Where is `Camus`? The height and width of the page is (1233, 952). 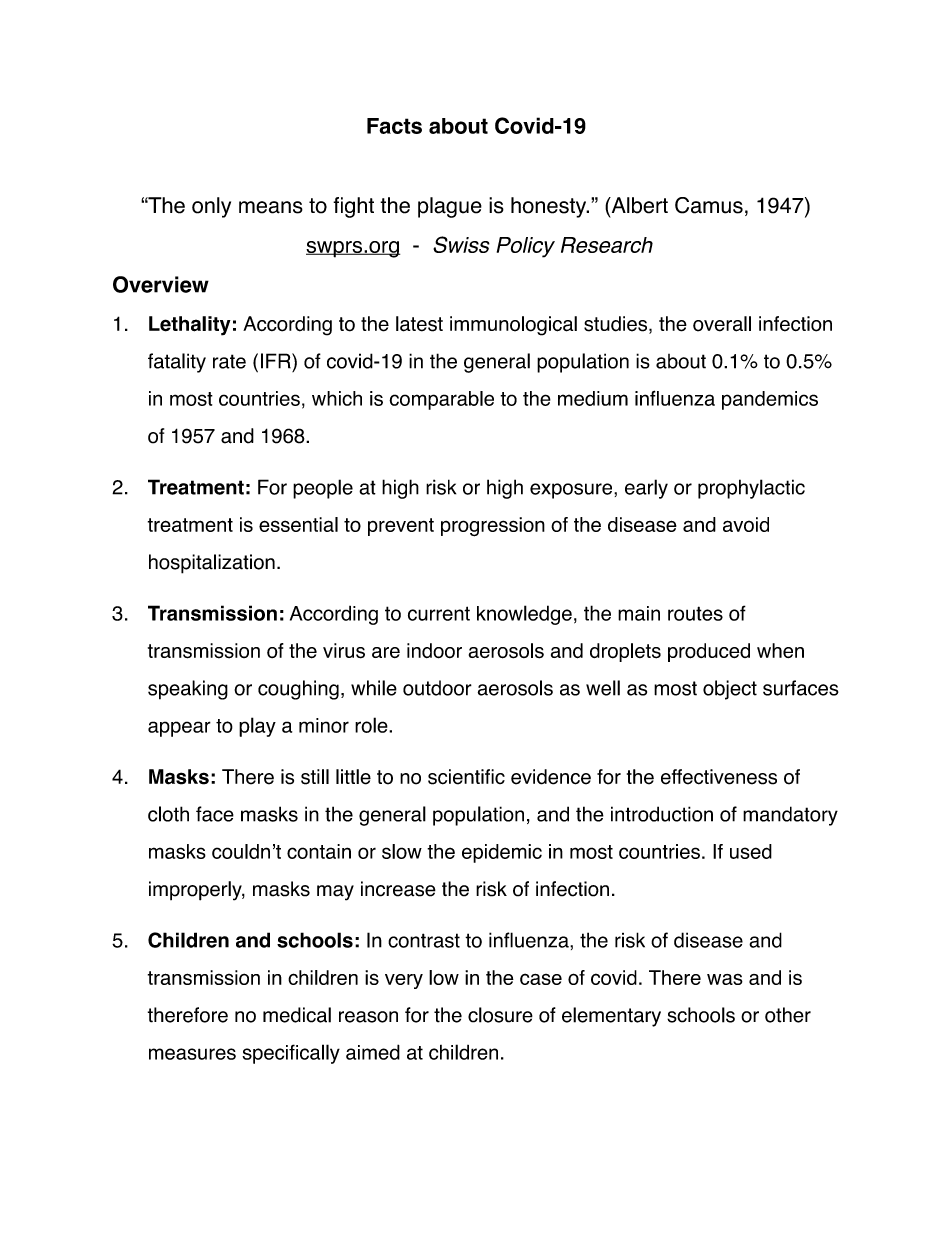
Camus is located at coordinates (709, 205).
